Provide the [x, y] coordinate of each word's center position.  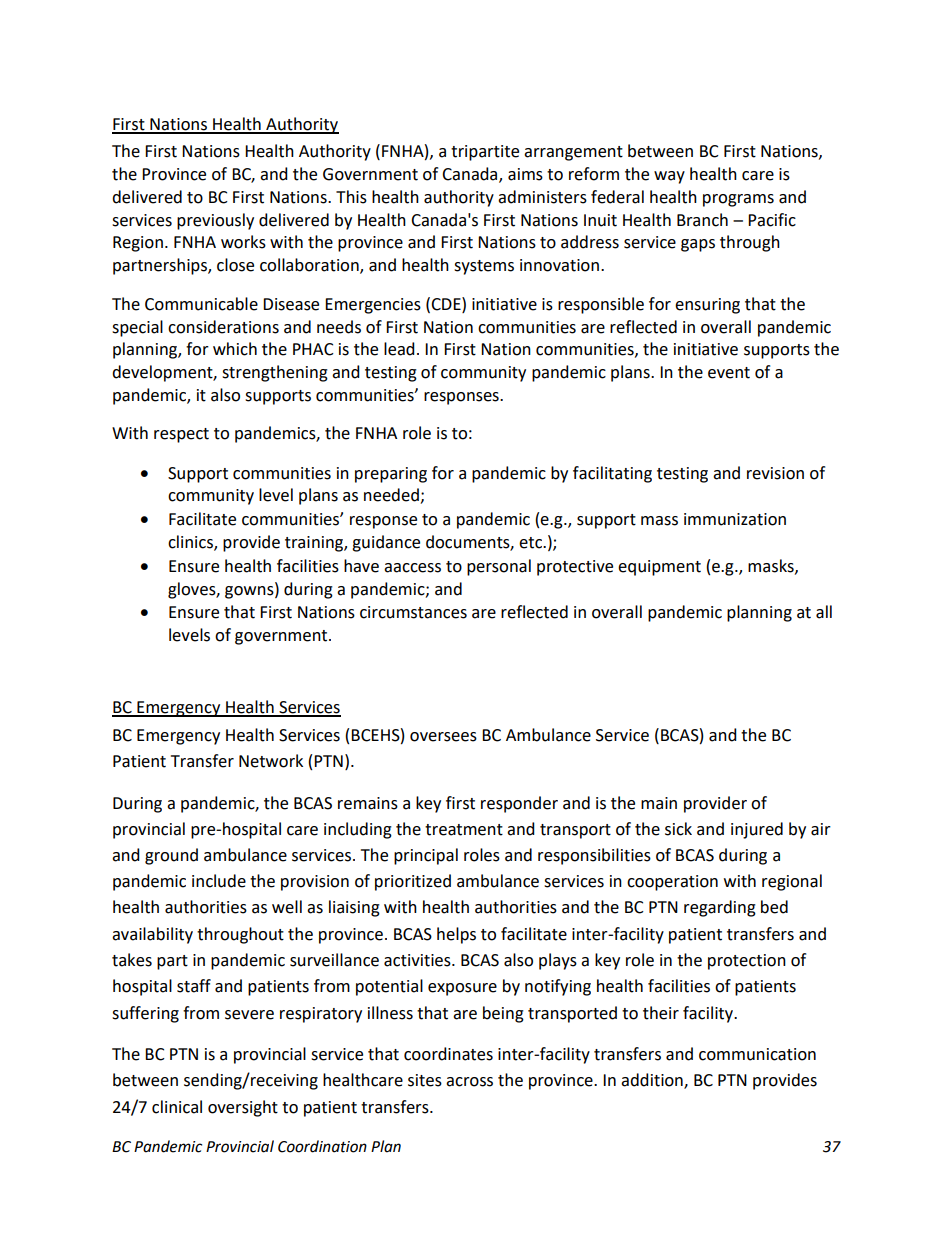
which [235, 349]
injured [757, 830]
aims [525, 174]
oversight [243, 1108]
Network [271, 761]
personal [499, 567]
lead [399, 349]
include [219, 881]
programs [738, 200]
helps [456, 935]
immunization [735, 519]
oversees [443, 737]
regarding [720, 908]
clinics [191, 543]
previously [215, 221]
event [729, 373]
